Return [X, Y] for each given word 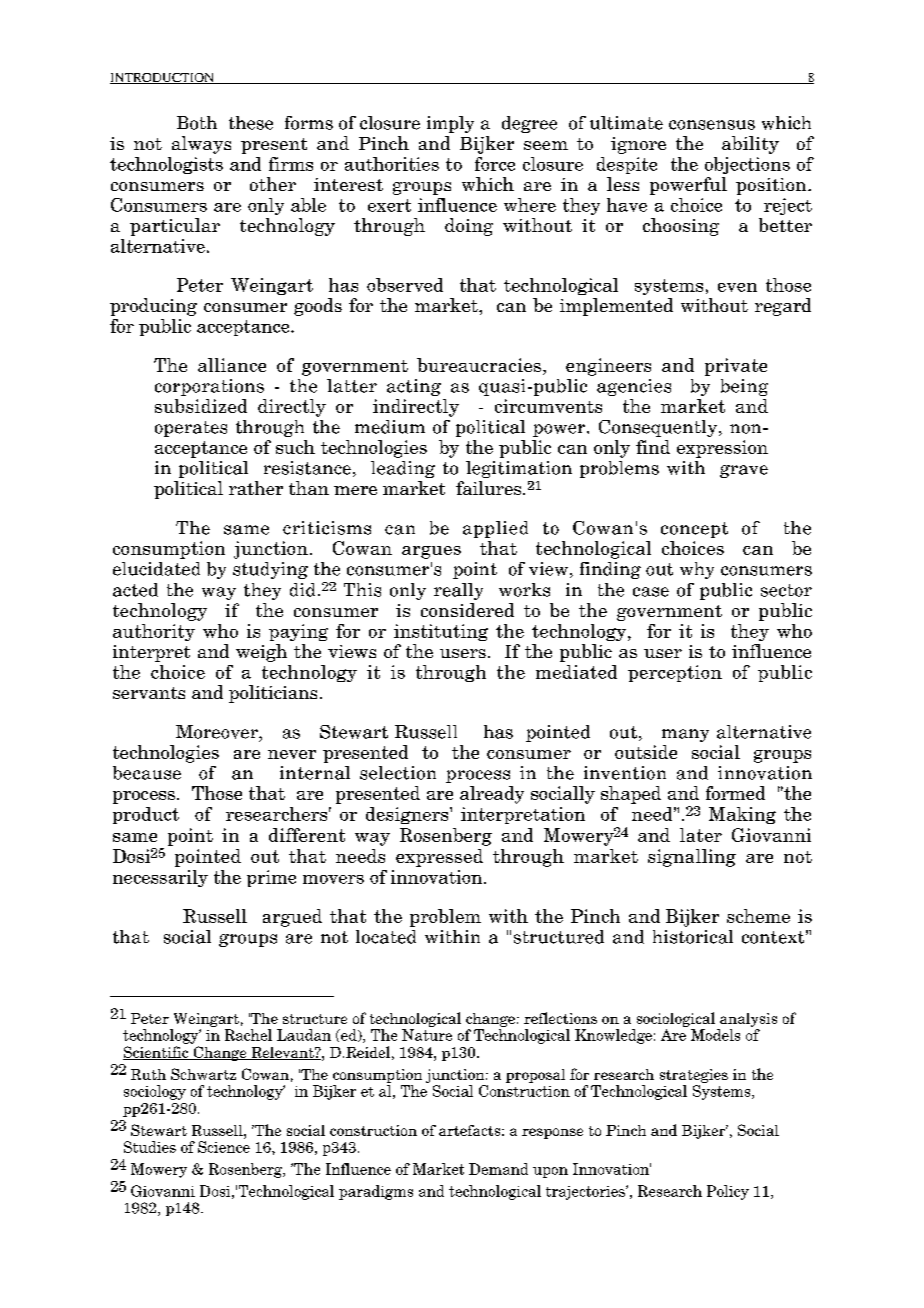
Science [224, 1147]
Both [197, 123]
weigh [261, 653]
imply [450, 124]
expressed [439, 858]
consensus [712, 125]
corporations [209, 387]
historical [693, 937]
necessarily [160, 878]
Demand [498, 1169]
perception [675, 673]
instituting [441, 632]
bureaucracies [479, 365]
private [736, 367]
